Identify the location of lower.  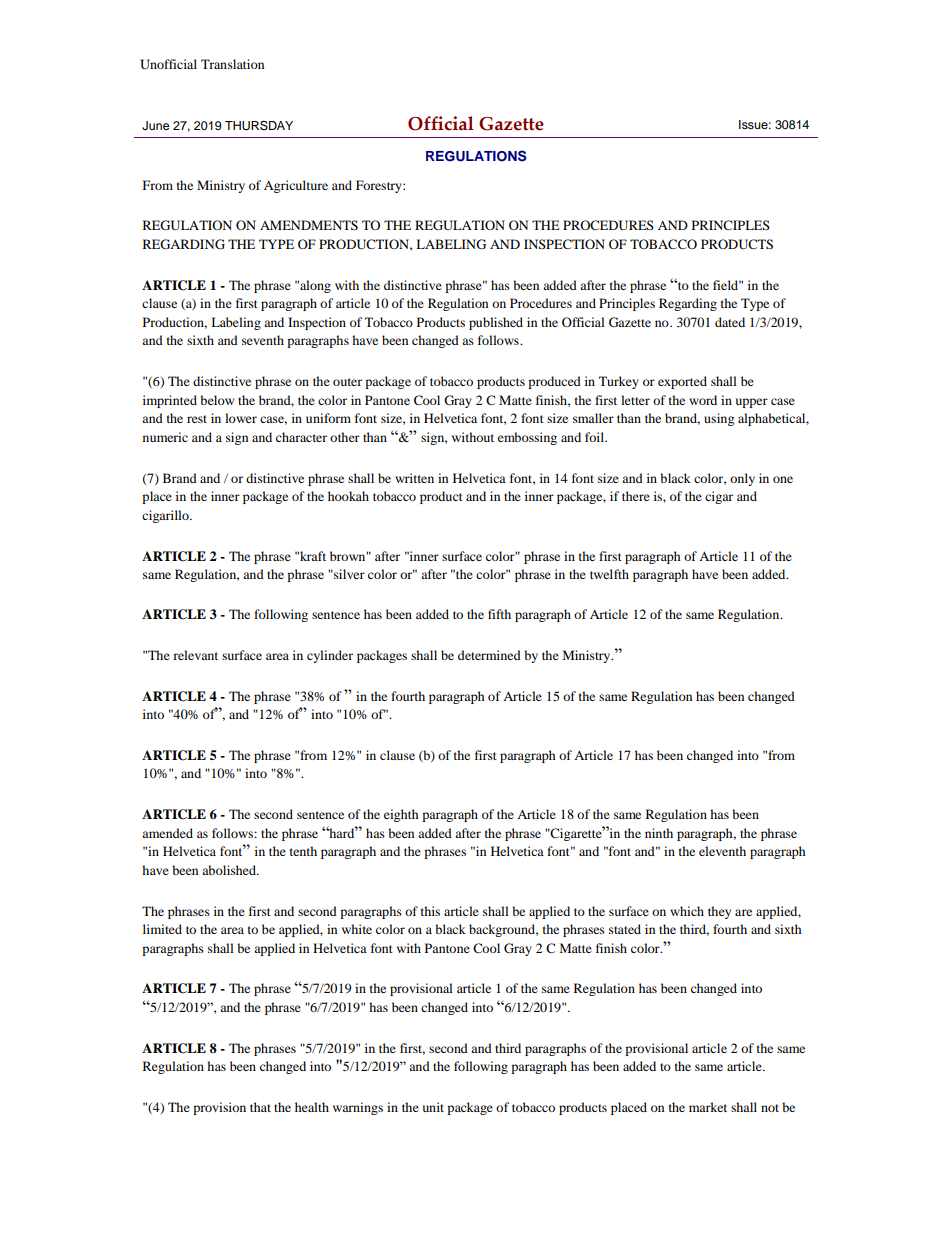
(241, 418).
